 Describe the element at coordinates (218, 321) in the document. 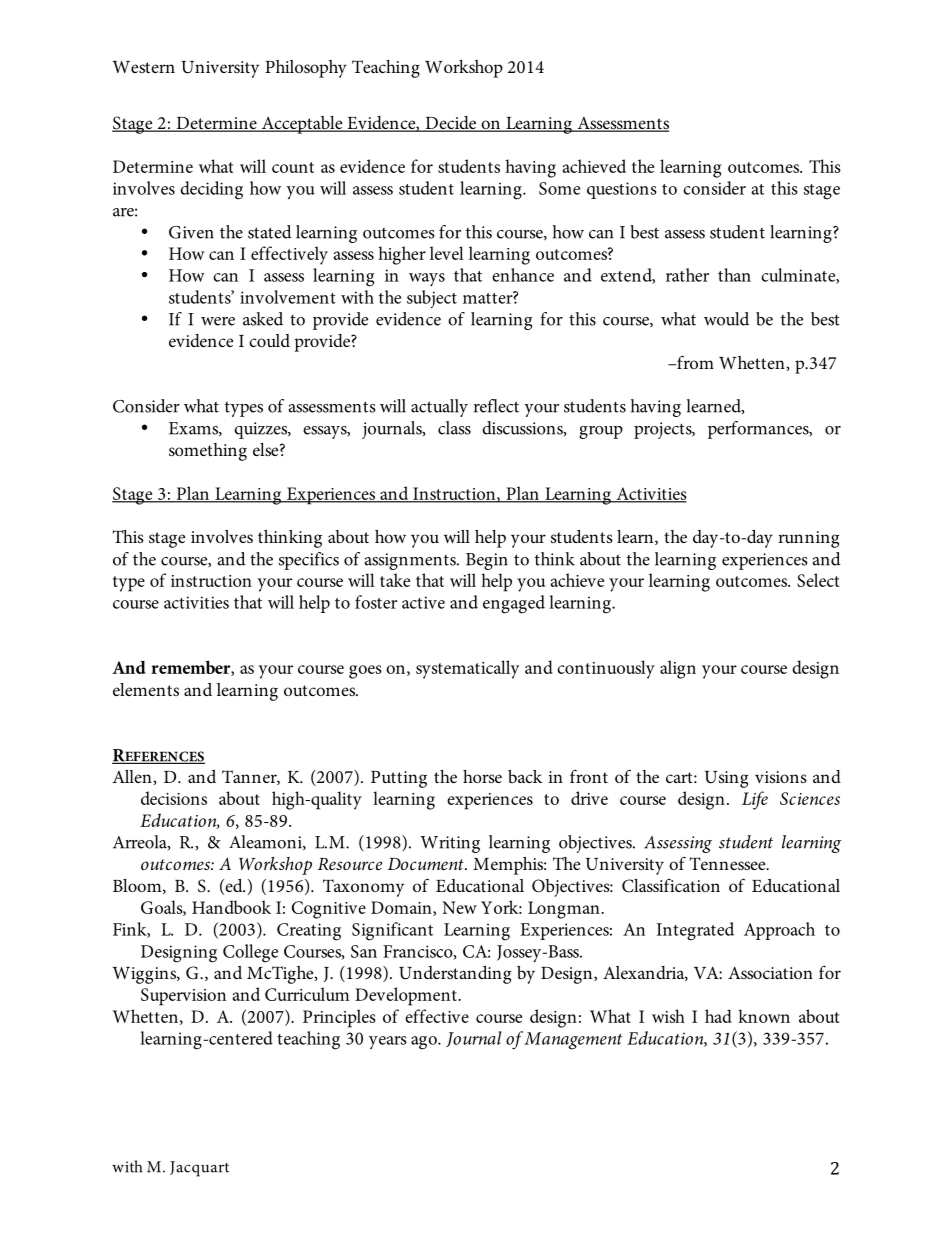

I see `were` at that location.
